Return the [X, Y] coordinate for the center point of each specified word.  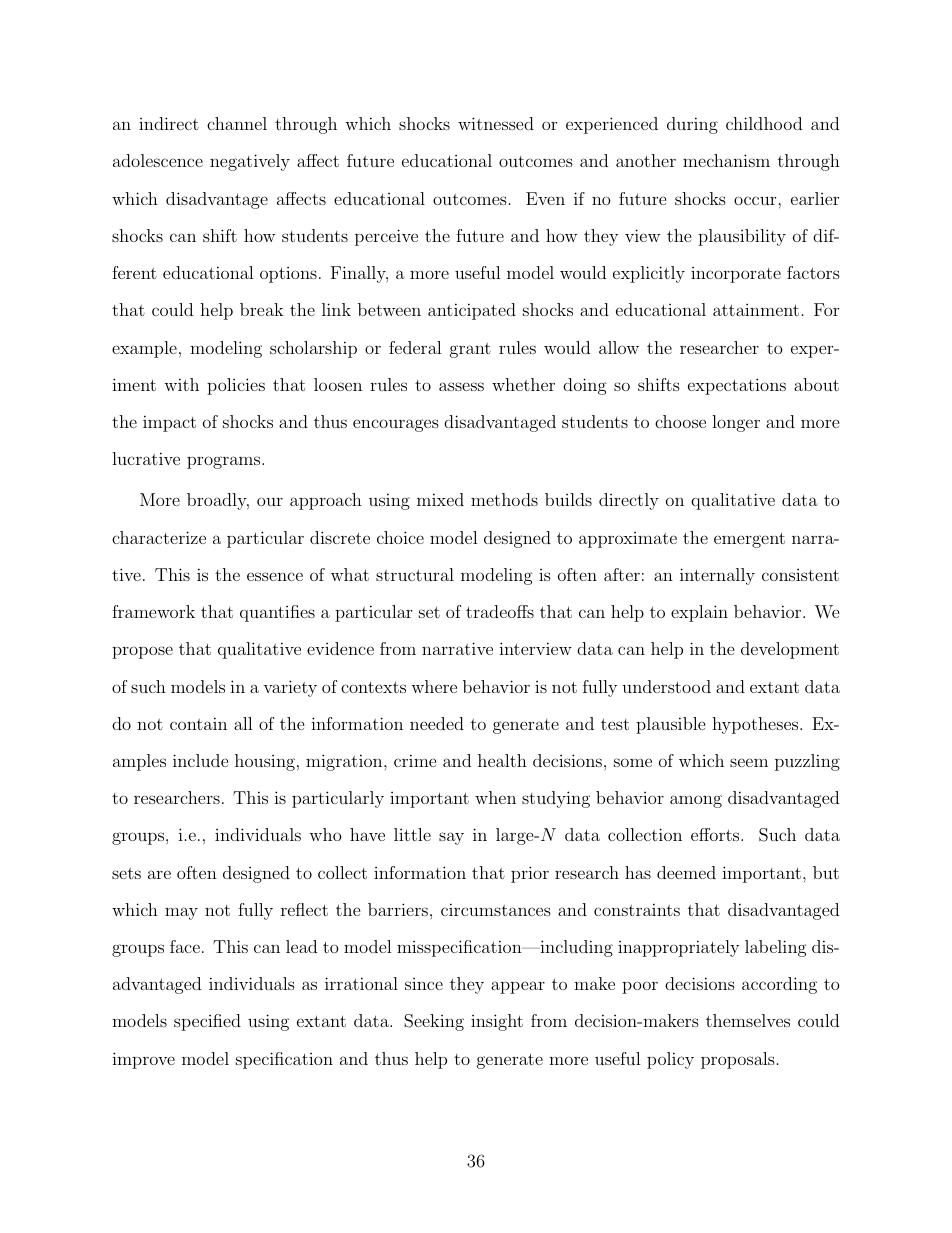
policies [236, 386]
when [495, 797]
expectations [737, 386]
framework [153, 611]
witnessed [496, 123]
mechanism [726, 160]
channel [237, 123]
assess [461, 386]
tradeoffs [500, 611]
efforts [716, 834]
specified [207, 1022]
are [159, 874]
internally [717, 576]
